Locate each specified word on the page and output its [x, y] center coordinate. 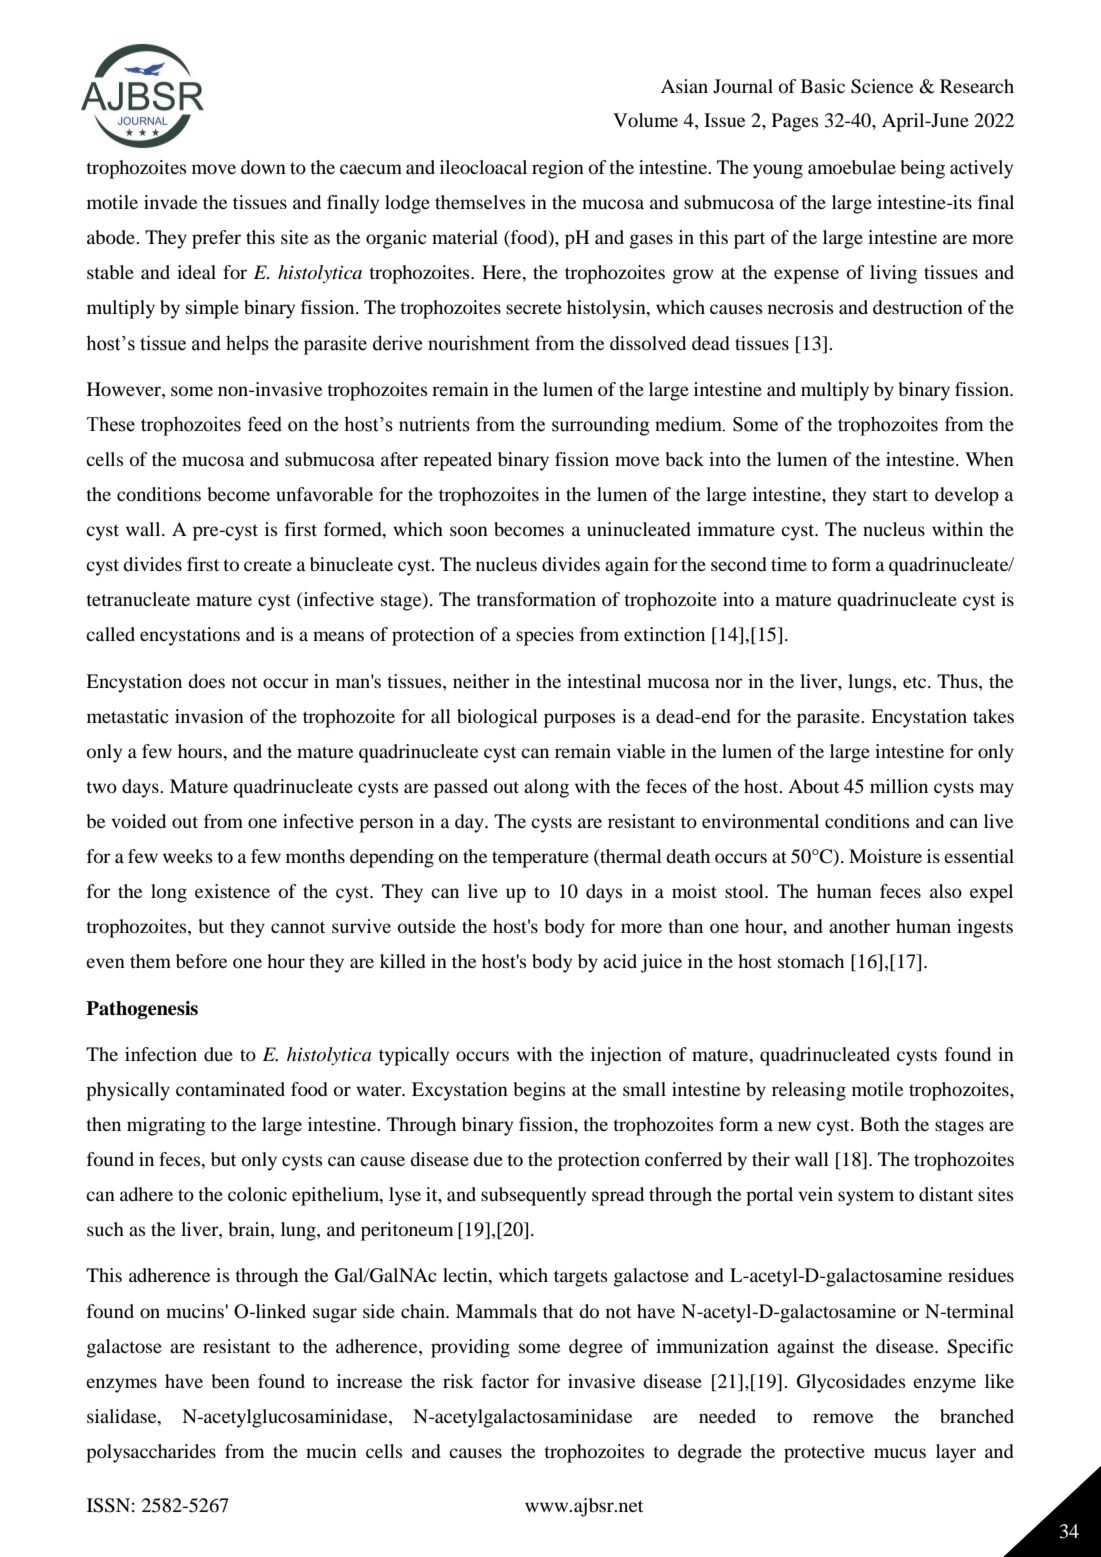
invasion [209, 716]
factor [505, 1381]
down [263, 167]
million [899, 786]
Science [882, 86]
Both [879, 1124]
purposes [580, 720]
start [890, 495]
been [230, 1381]
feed [265, 424]
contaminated [230, 1089]
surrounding [600, 426]
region [558, 169]
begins [539, 1091]
